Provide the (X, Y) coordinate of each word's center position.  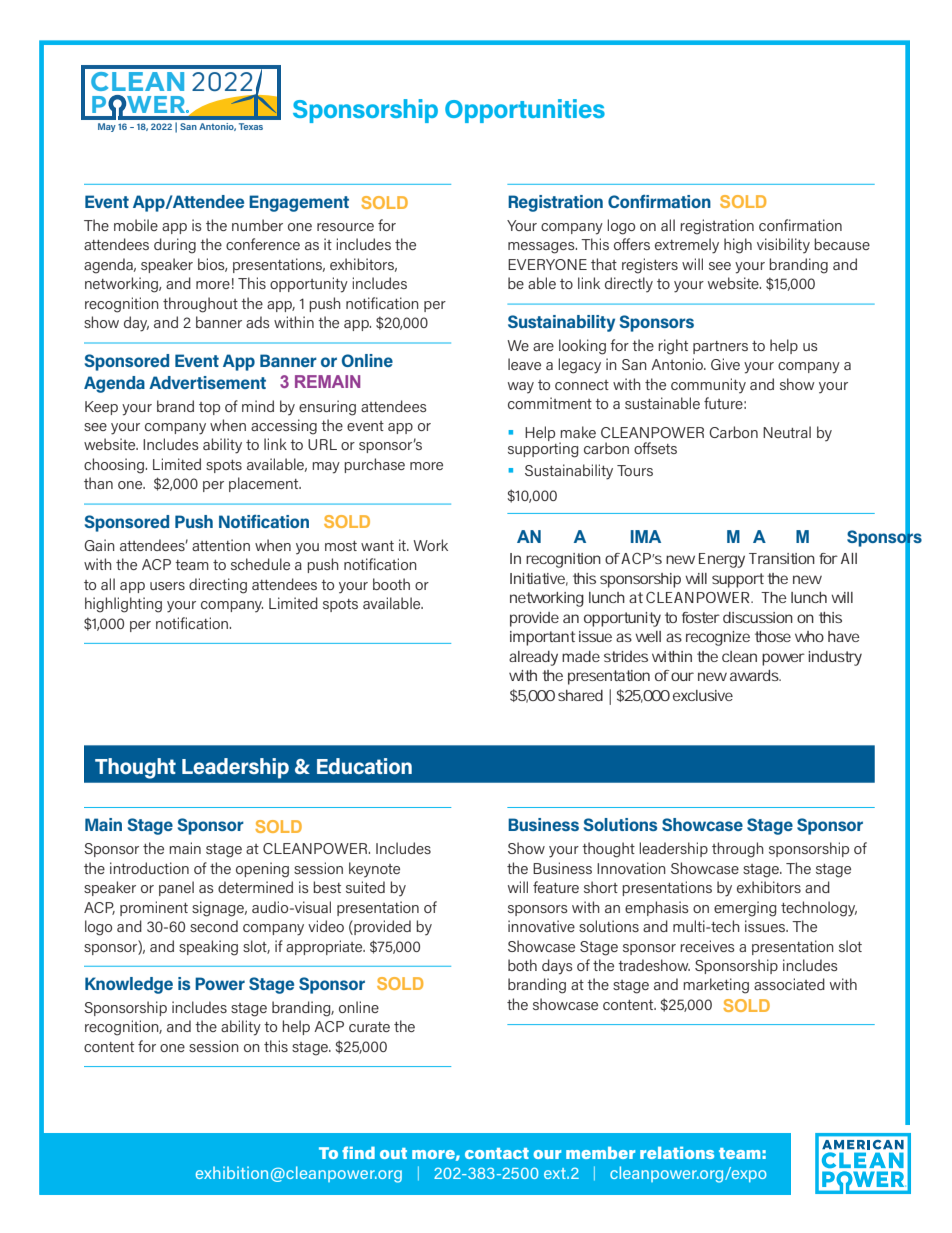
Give (725, 364)
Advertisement (207, 382)
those (773, 636)
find (358, 1152)
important (542, 638)
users (167, 586)
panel (176, 888)
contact (497, 1153)
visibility (783, 245)
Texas (251, 126)
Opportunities (525, 111)
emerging (745, 909)
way (521, 387)
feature (556, 887)
